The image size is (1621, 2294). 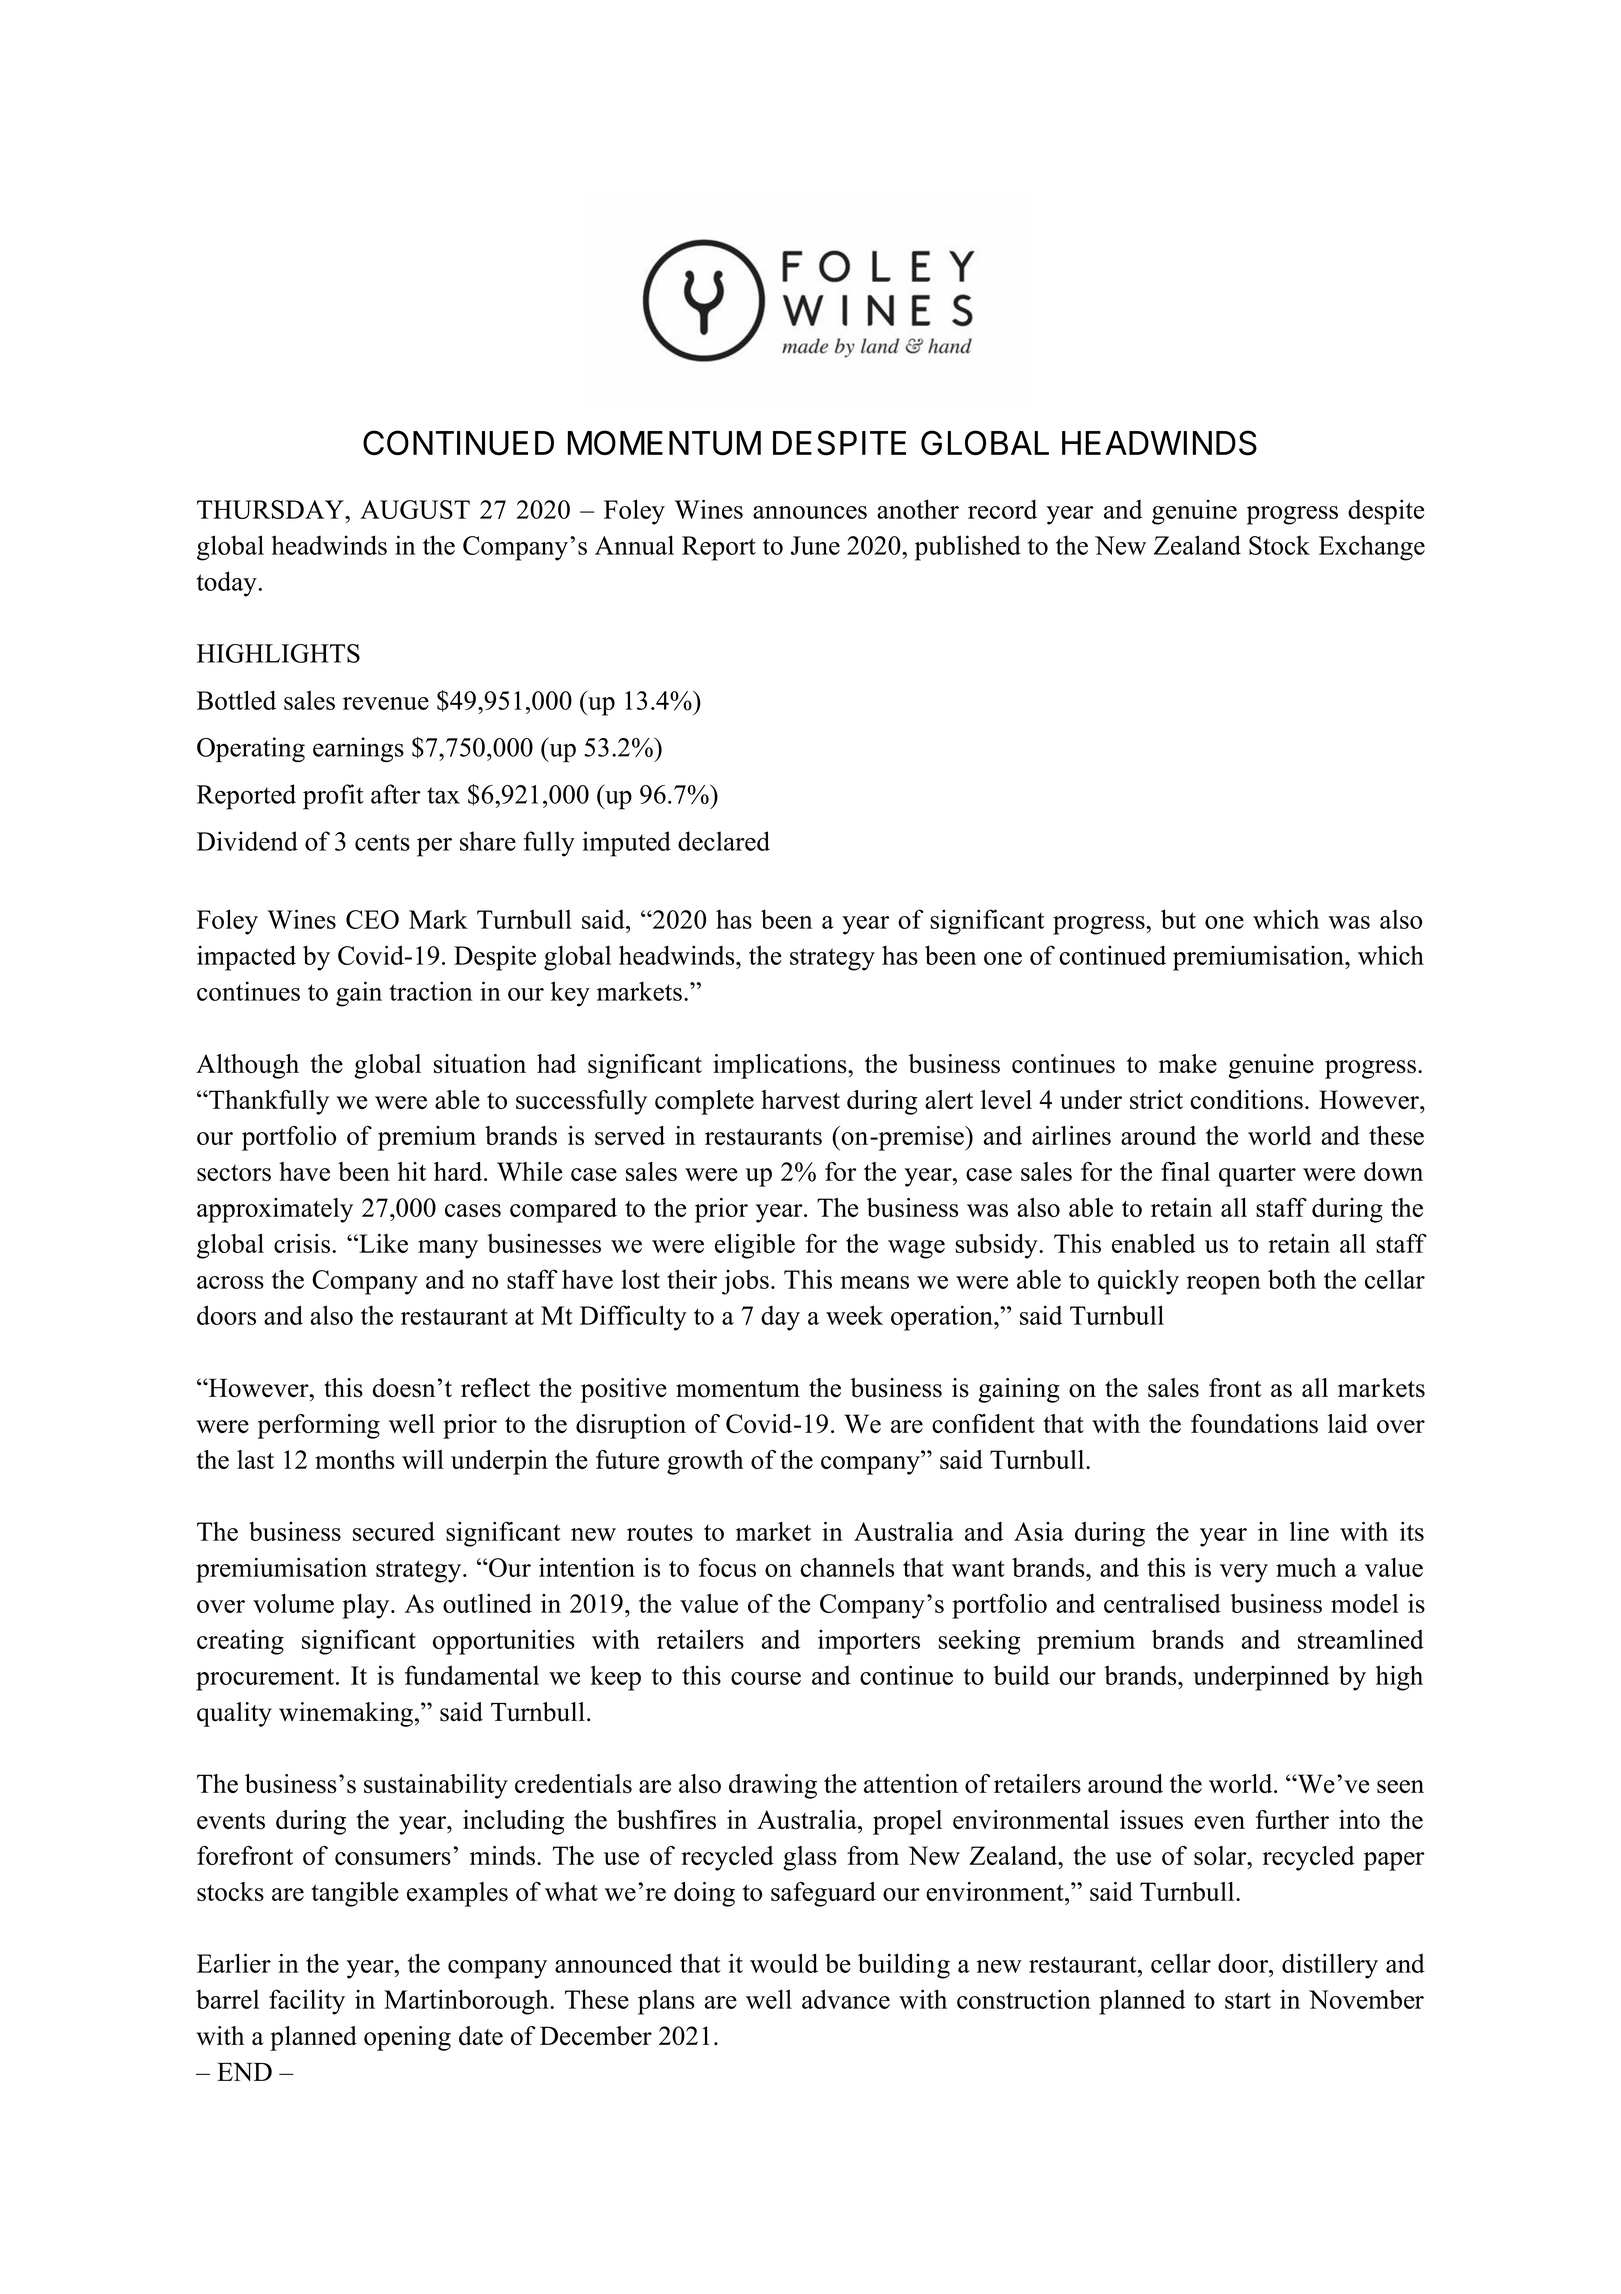 What do you see at coordinates (846, 1999) in the screenshot?
I see `advance` at bounding box center [846, 1999].
